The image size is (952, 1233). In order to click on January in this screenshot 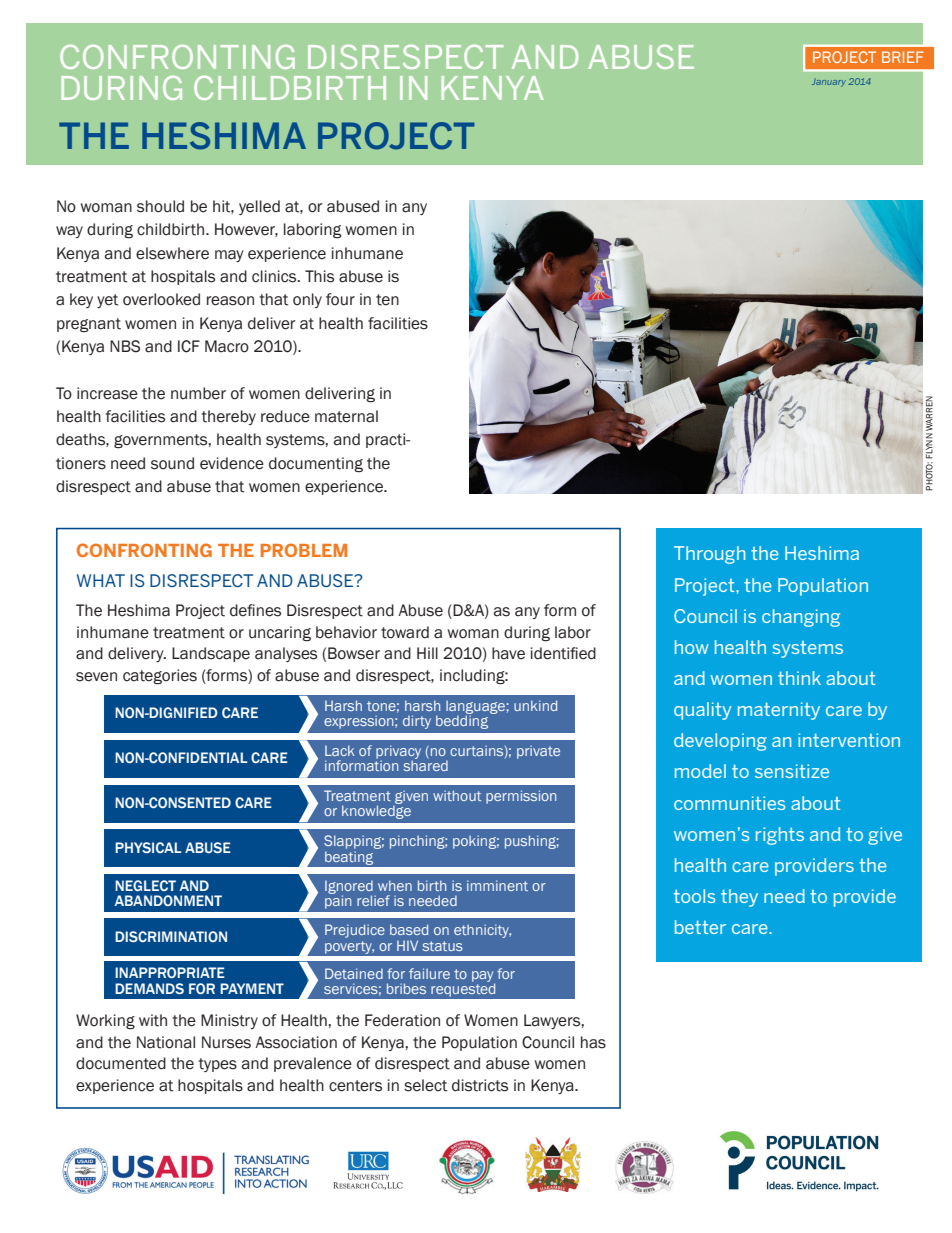, I will do `click(829, 82)`.
